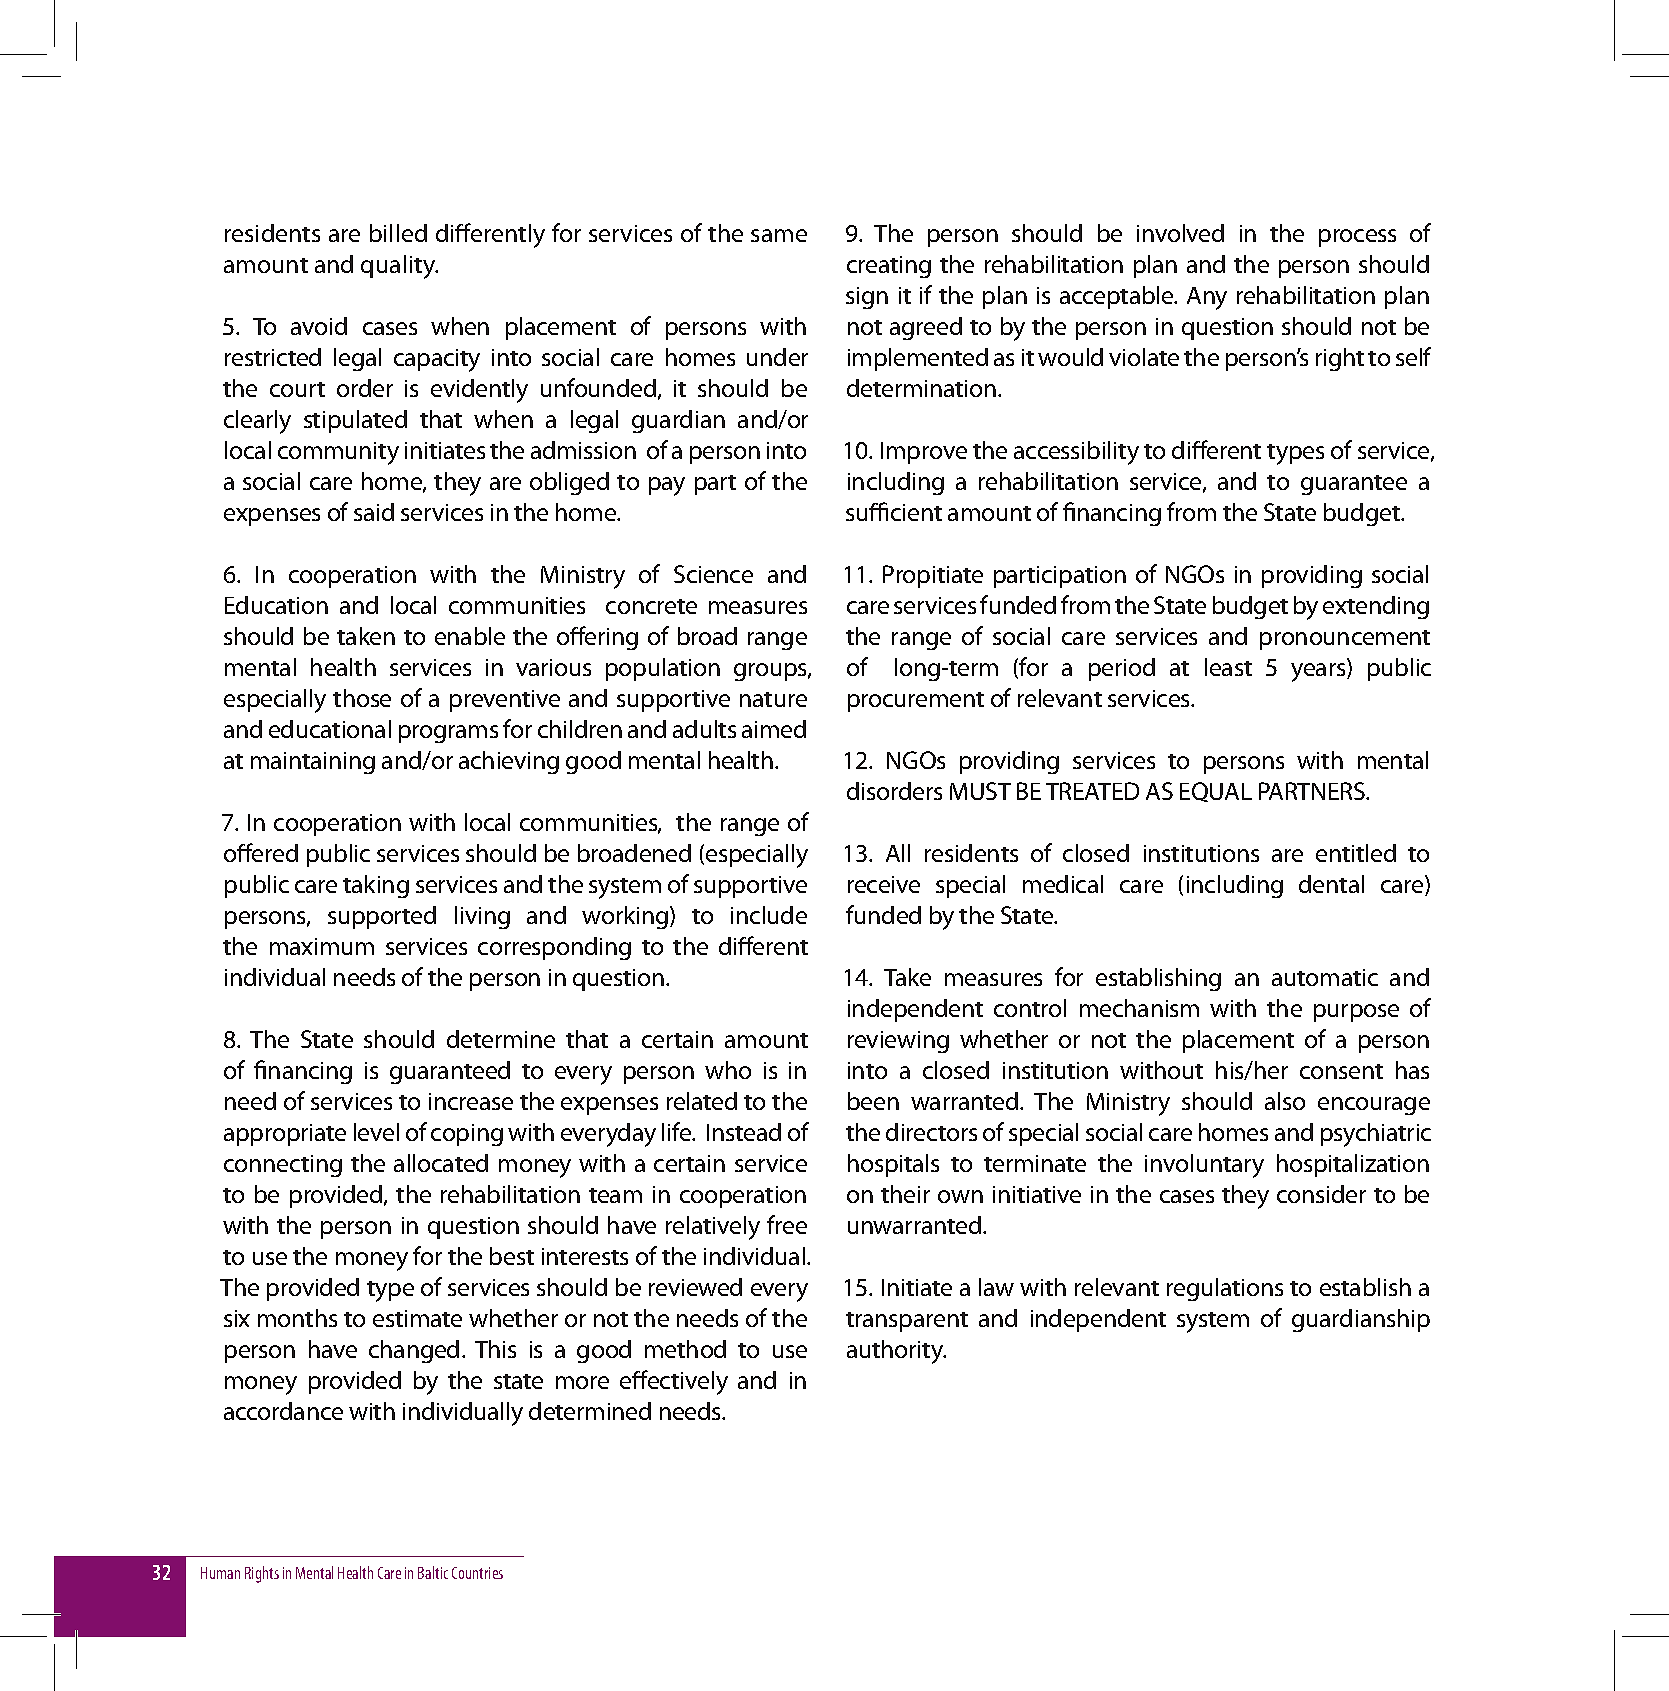 Image resolution: width=1669 pixels, height=1691 pixels. What do you see at coordinates (1207, 298) in the page?
I see `Any` at bounding box center [1207, 298].
